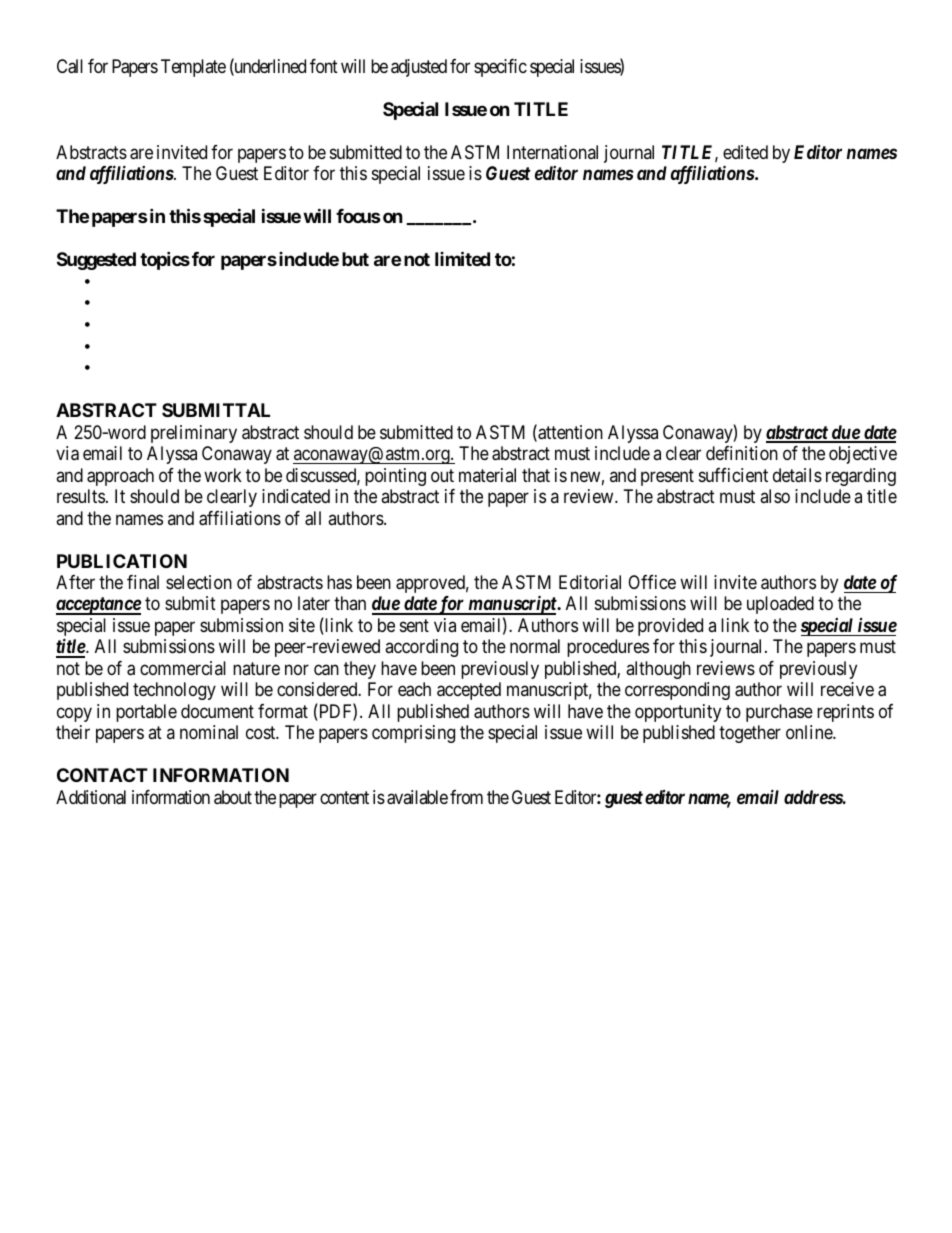  What do you see at coordinates (102, 775) in the page?
I see `CONTACT` at bounding box center [102, 775].
